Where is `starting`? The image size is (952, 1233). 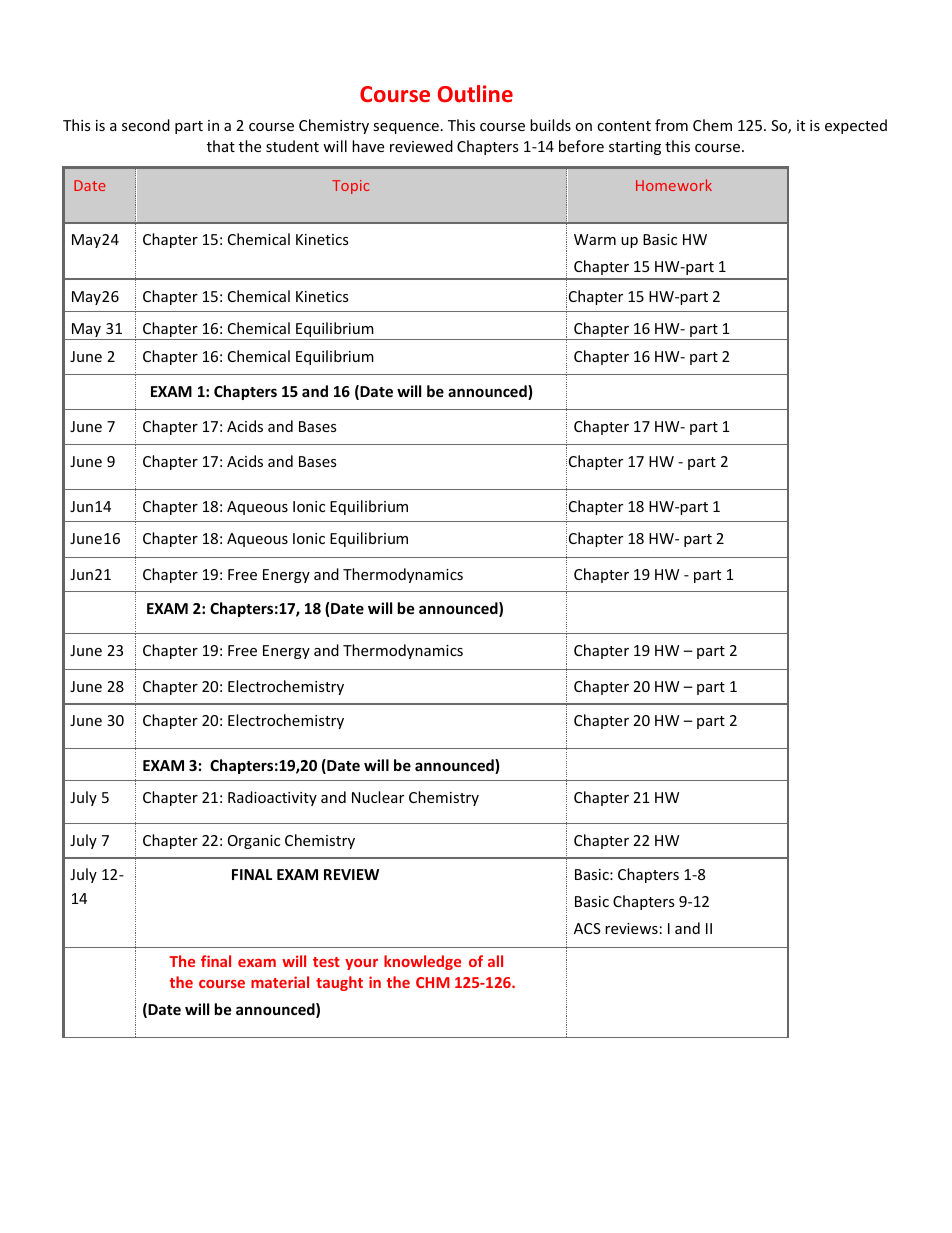
starting is located at coordinates (635, 148).
